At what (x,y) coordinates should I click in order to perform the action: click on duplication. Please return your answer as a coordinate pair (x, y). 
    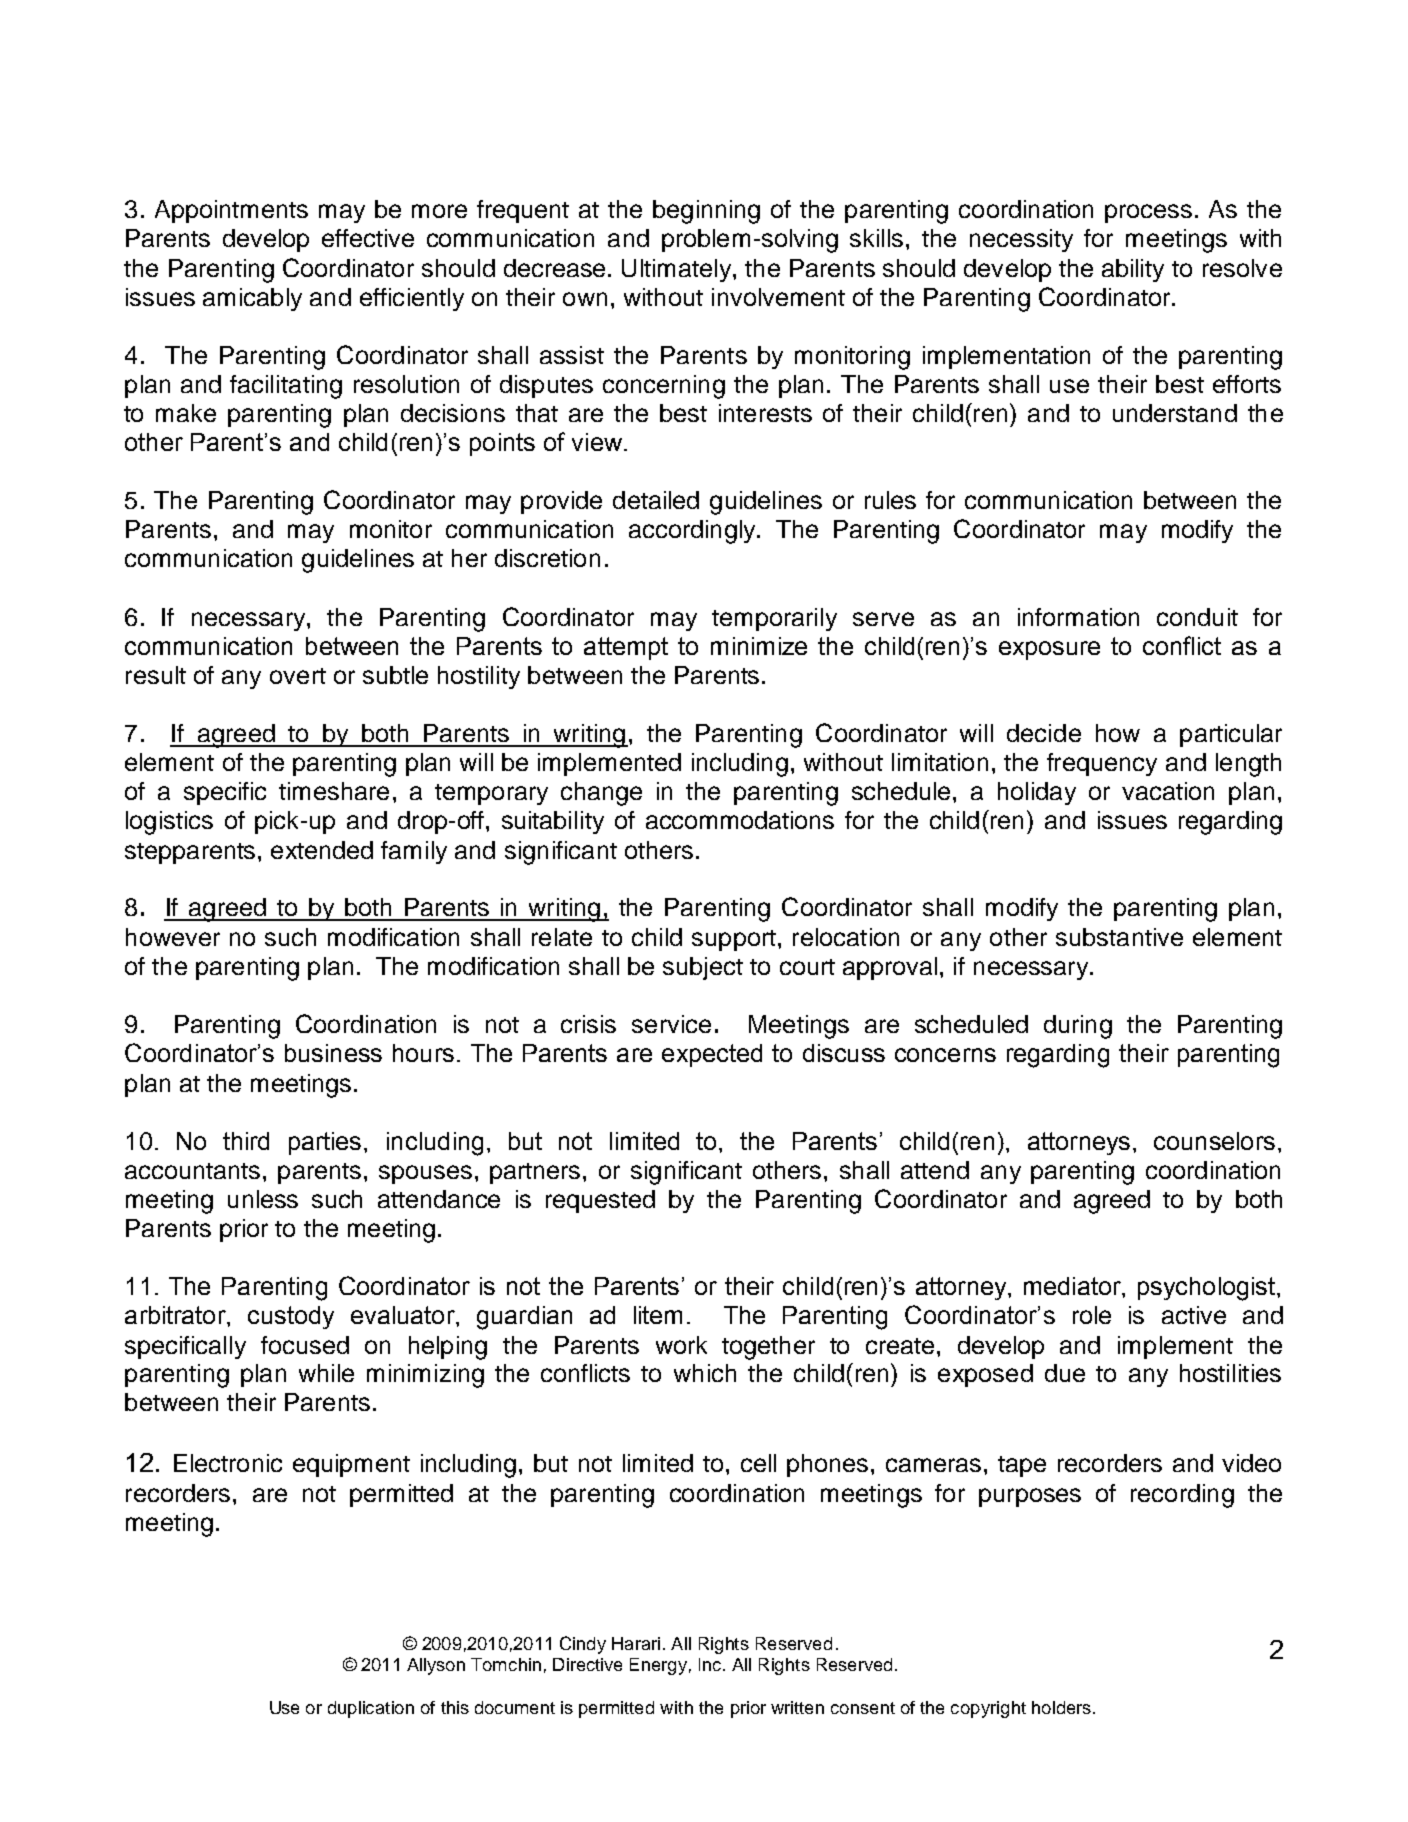
    Looking at the image, I should click on (371, 1709).
